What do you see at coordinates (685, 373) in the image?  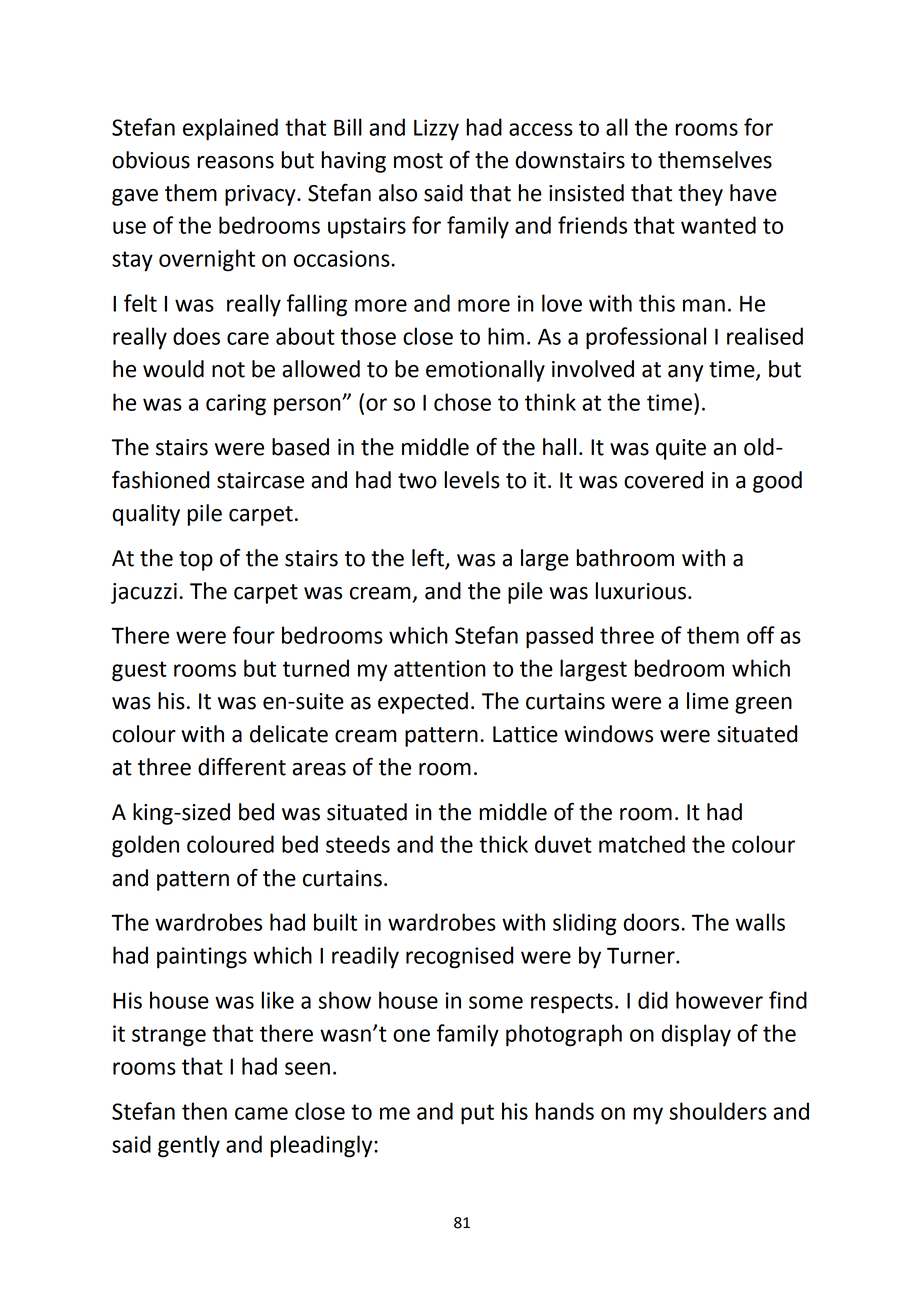 I see `any` at bounding box center [685, 373].
